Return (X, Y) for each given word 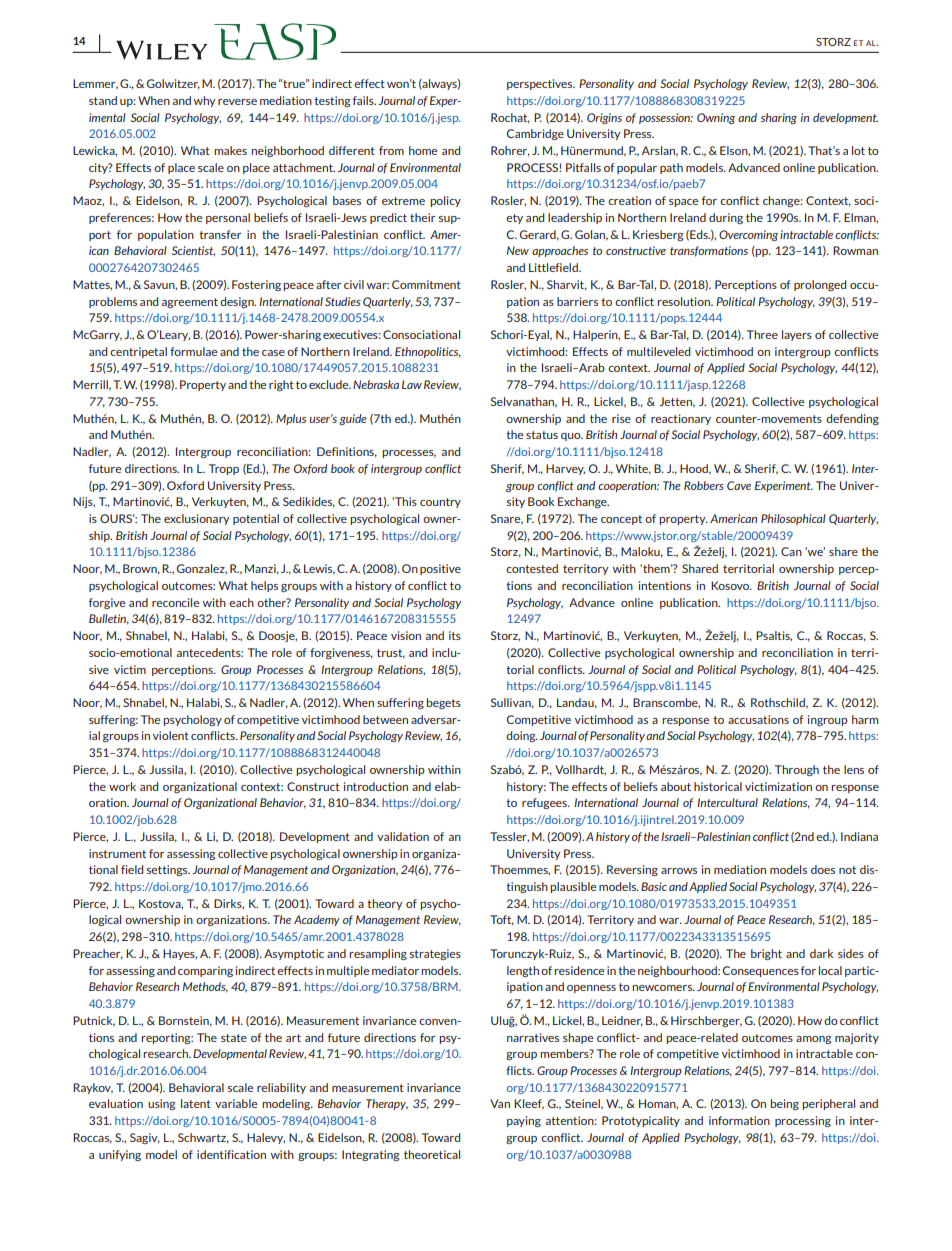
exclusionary (197, 519)
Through (797, 770)
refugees (545, 803)
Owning (716, 118)
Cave (739, 485)
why (205, 101)
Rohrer (510, 151)
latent (196, 1103)
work (122, 786)
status (542, 435)
